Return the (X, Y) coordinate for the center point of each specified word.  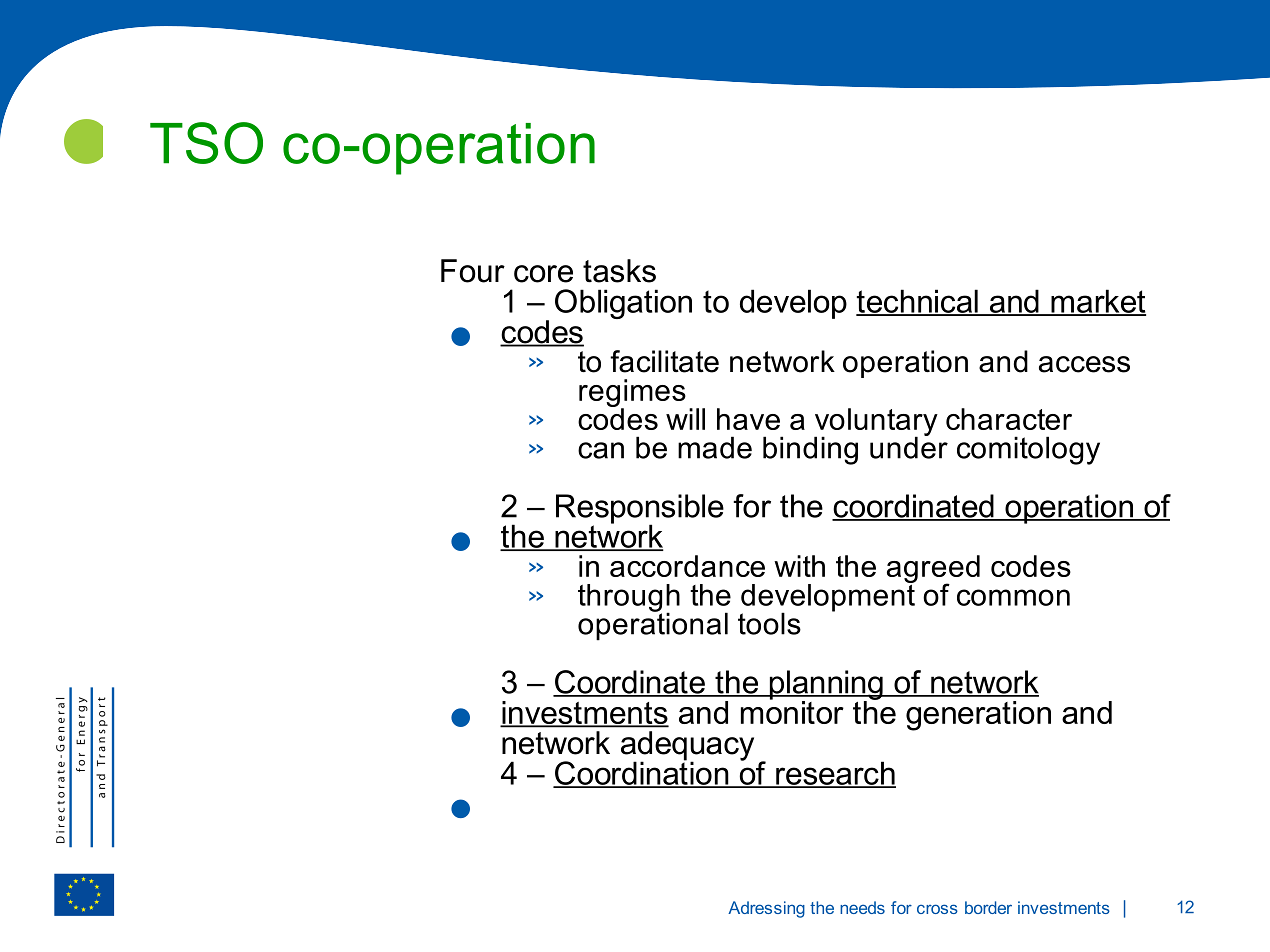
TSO (206, 143)
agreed (933, 570)
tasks (619, 271)
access (1084, 364)
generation (978, 716)
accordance (687, 566)
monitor (792, 711)
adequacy (687, 747)
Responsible (640, 510)
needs (862, 907)
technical (918, 302)
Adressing (766, 909)
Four (473, 271)
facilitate (664, 361)
